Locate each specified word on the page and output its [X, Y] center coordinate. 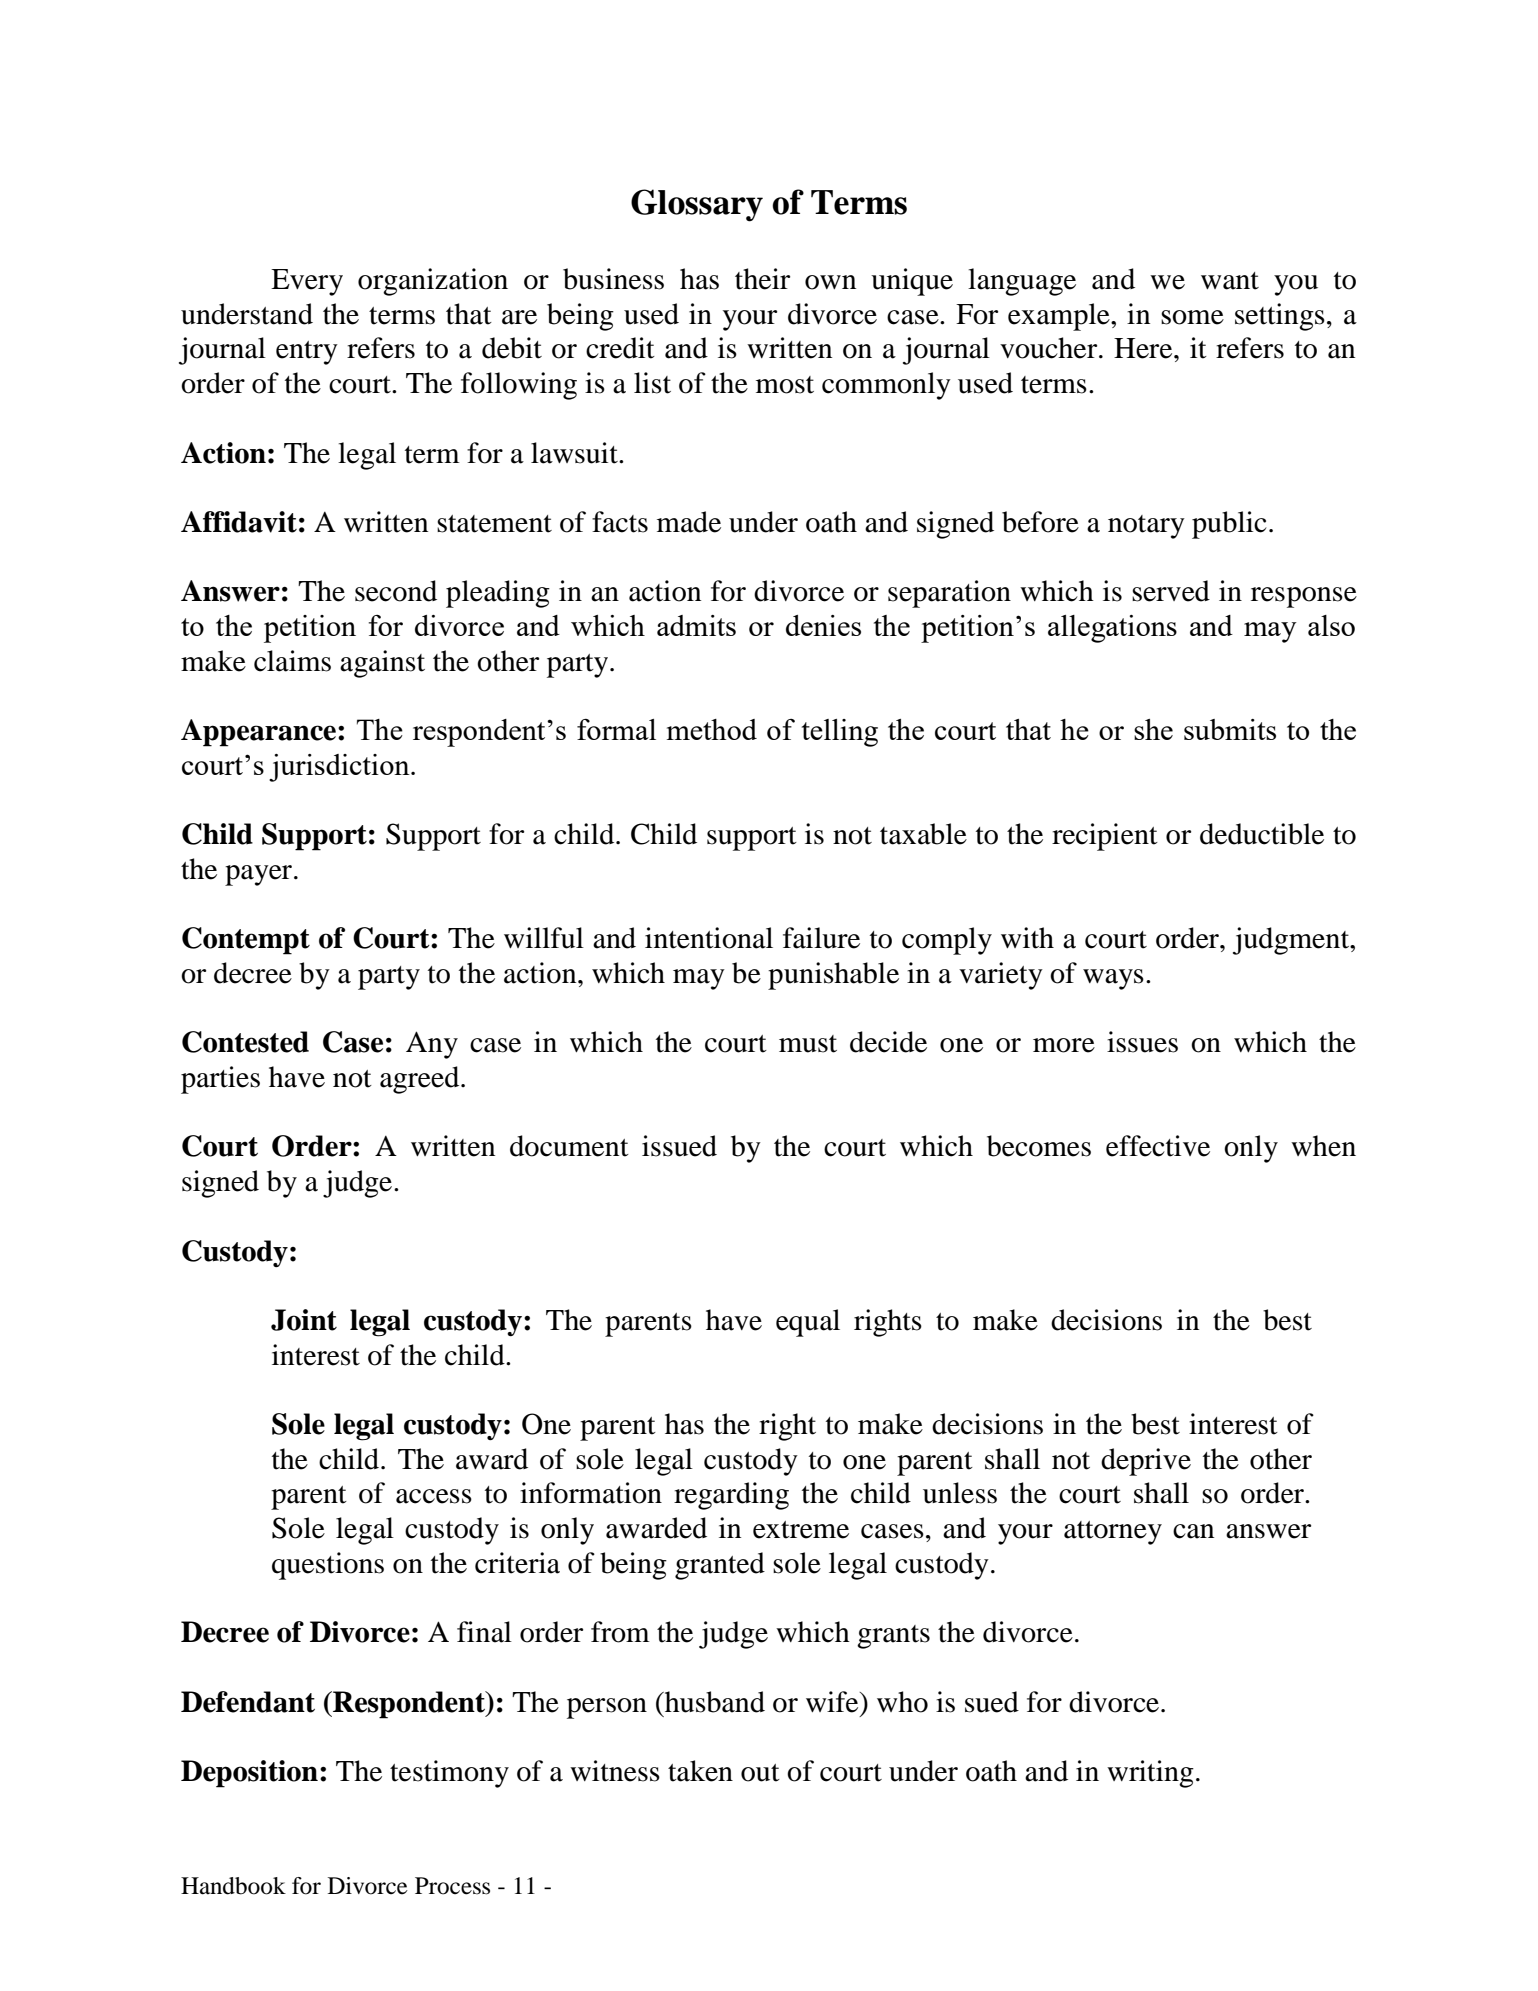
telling [840, 733]
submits [1230, 729]
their [762, 279]
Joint [304, 1320]
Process [452, 1886]
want [1230, 281]
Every [307, 282]
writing [1150, 1774]
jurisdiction [340, 768]
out [760, 1773]
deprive [1146, 1462]
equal [808, 1323]
